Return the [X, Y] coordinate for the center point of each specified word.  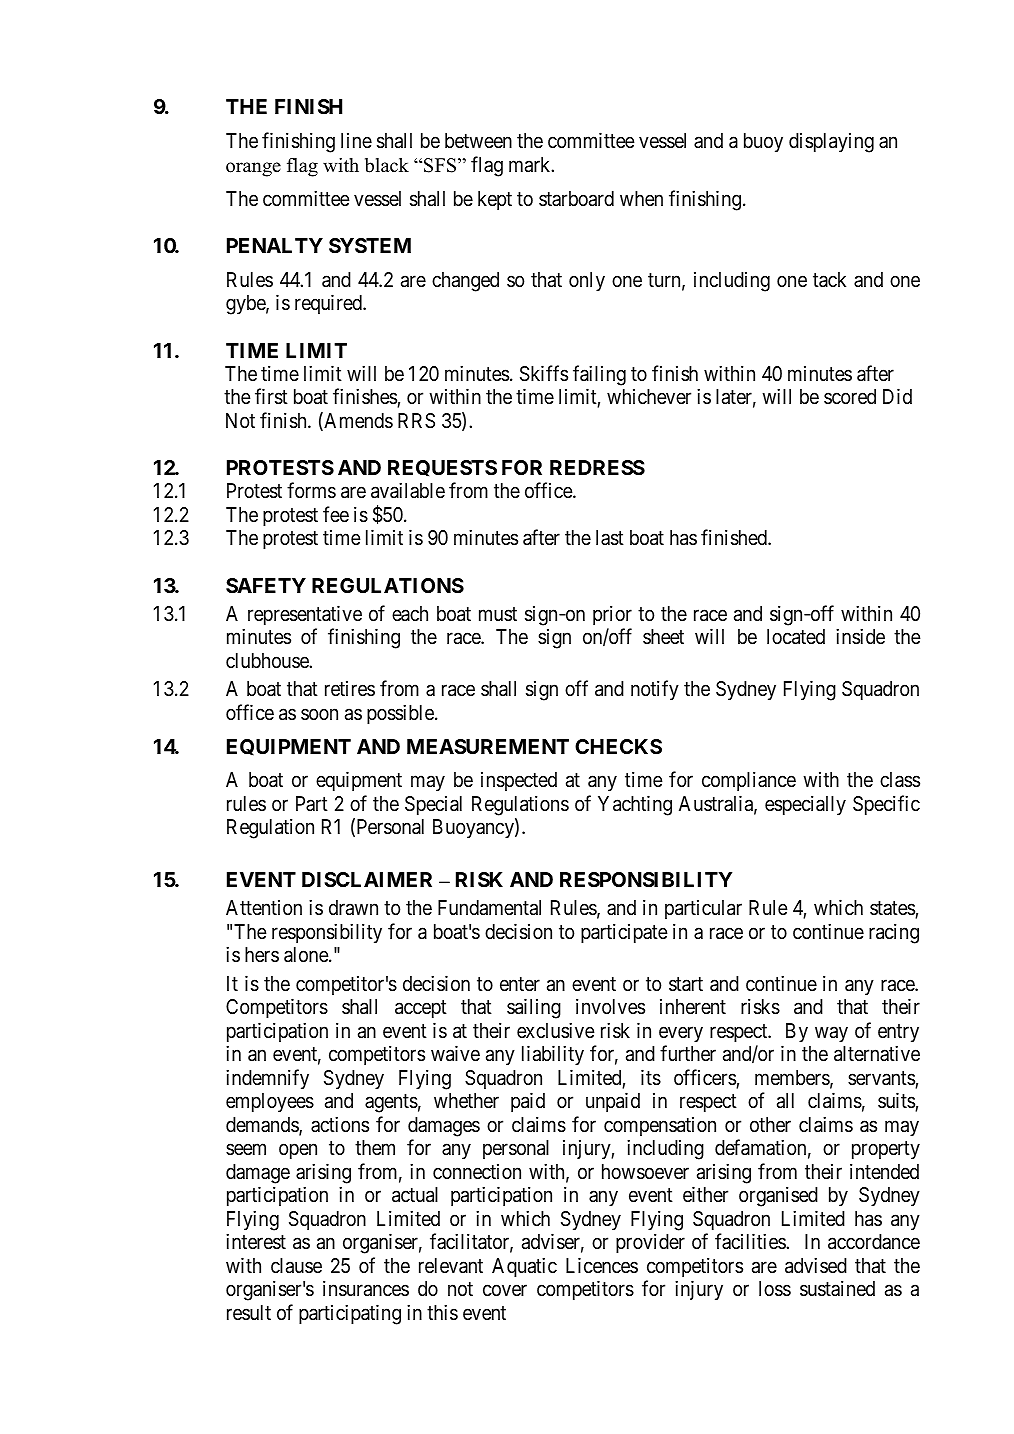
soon [319, 714]
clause [296, 1266]
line [356, 141]
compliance [749, 781]
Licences [602, 1265]
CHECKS [618, 746]
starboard [576, 199]
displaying [831, 143]
